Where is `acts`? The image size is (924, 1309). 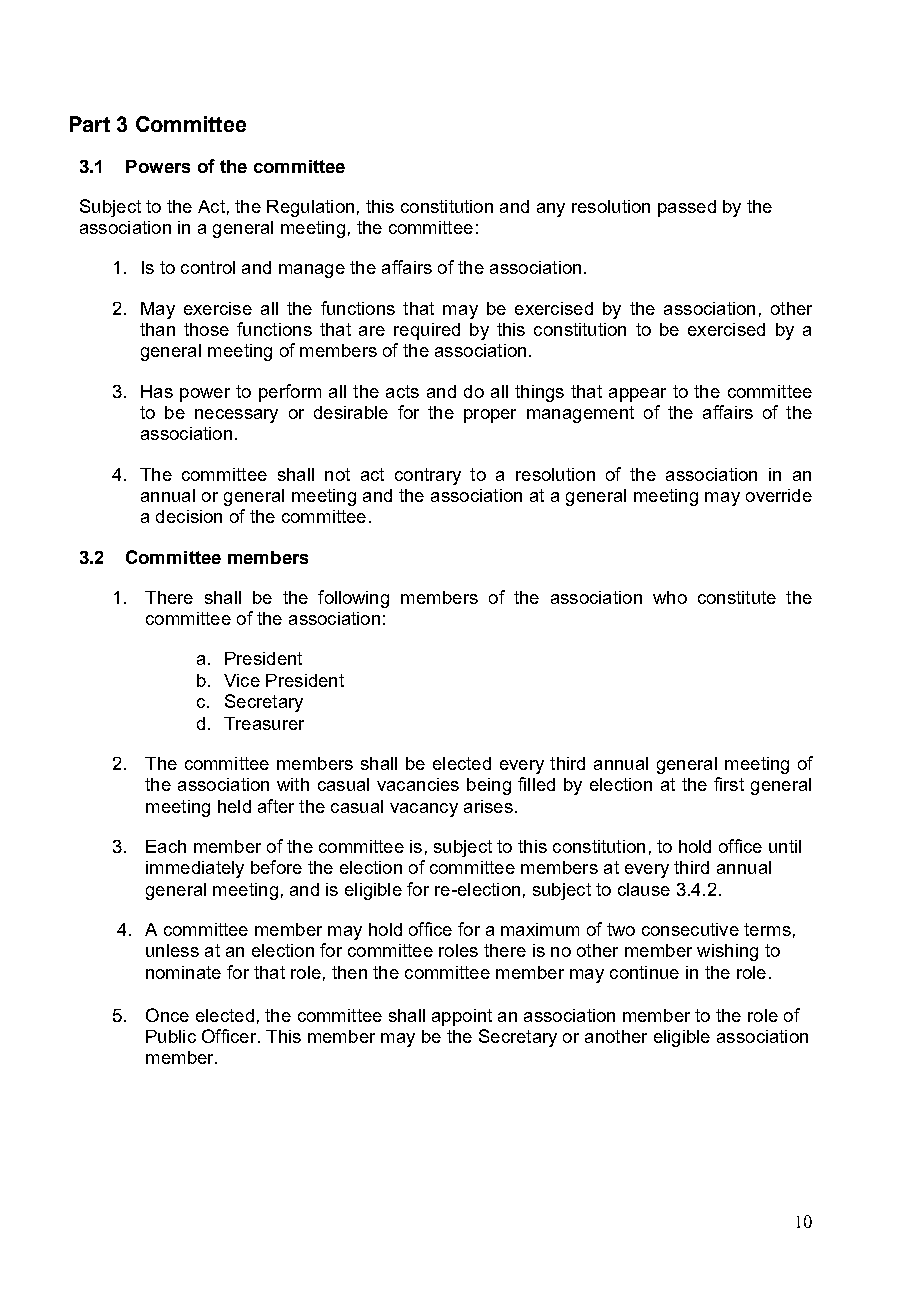 acts is located at coordinates (402, 391).
